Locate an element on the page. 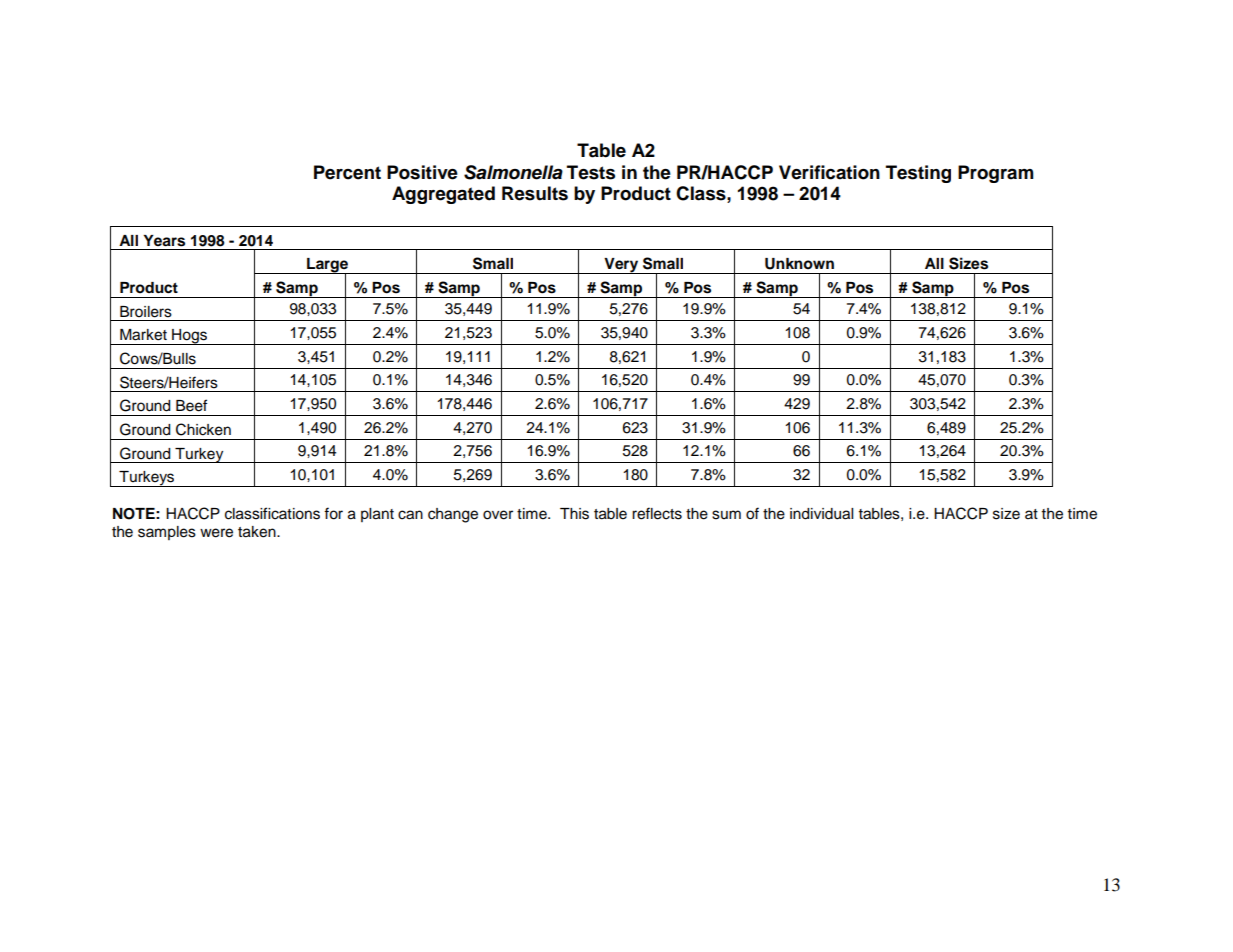 Image resolution: width=1233 pixels, height=952 pixels. Unknown is located at coordinates (799, 264).
